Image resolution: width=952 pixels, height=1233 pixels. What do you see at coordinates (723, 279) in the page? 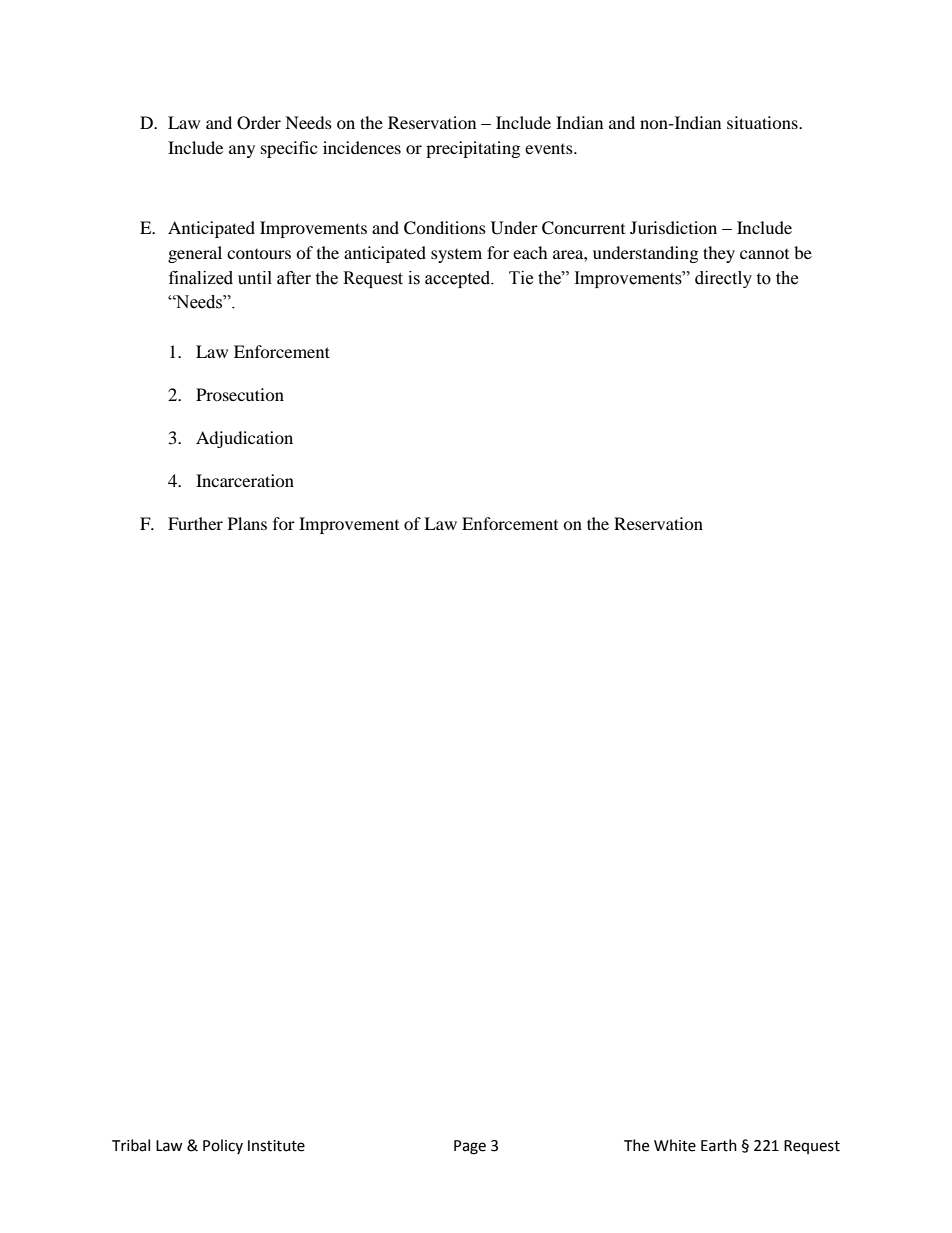
I see `directly` at bounding box center [723, 279].
